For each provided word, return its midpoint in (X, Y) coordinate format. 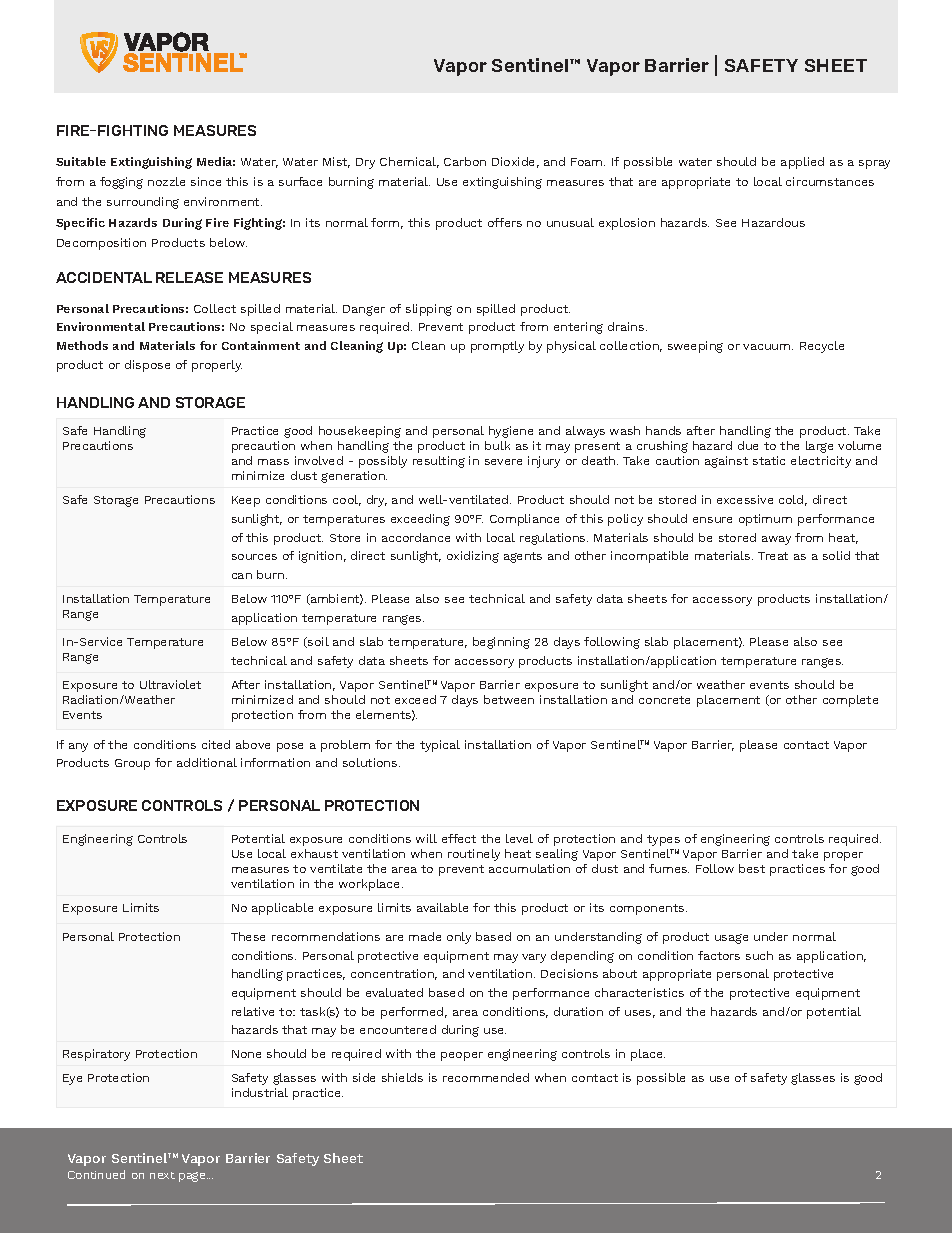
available (442, 907)
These (248, 936)
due (748, 445)
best (752, 868)
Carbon (465, 161)
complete (850, 701)
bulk (497, 445)
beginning (501, 643)
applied (802, 163)
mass (273, 462)
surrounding (143, 203)
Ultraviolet (170, 684)
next (162, 1175)
